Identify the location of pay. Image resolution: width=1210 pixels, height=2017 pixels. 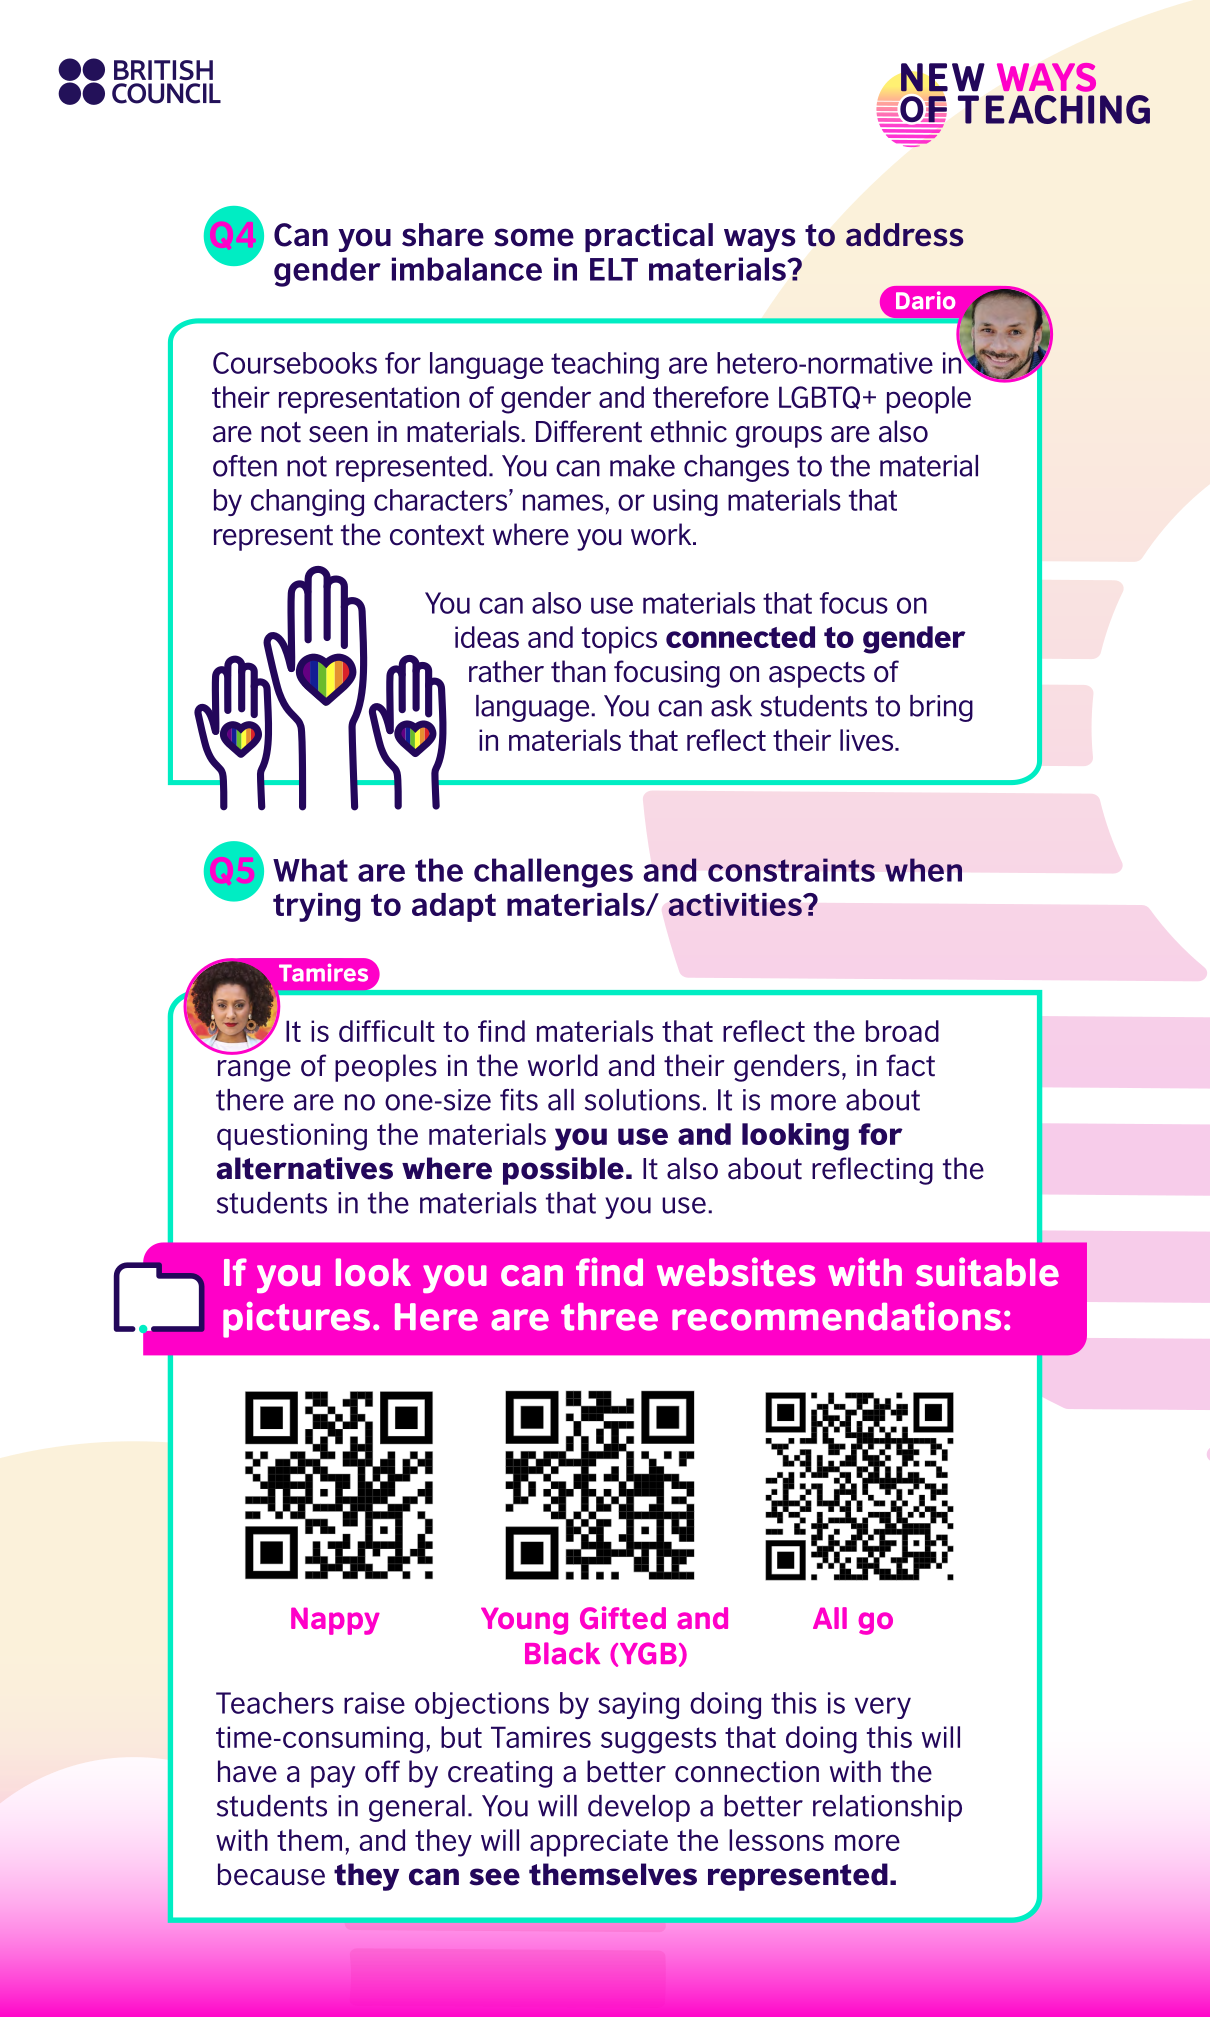
(333, 1777).
